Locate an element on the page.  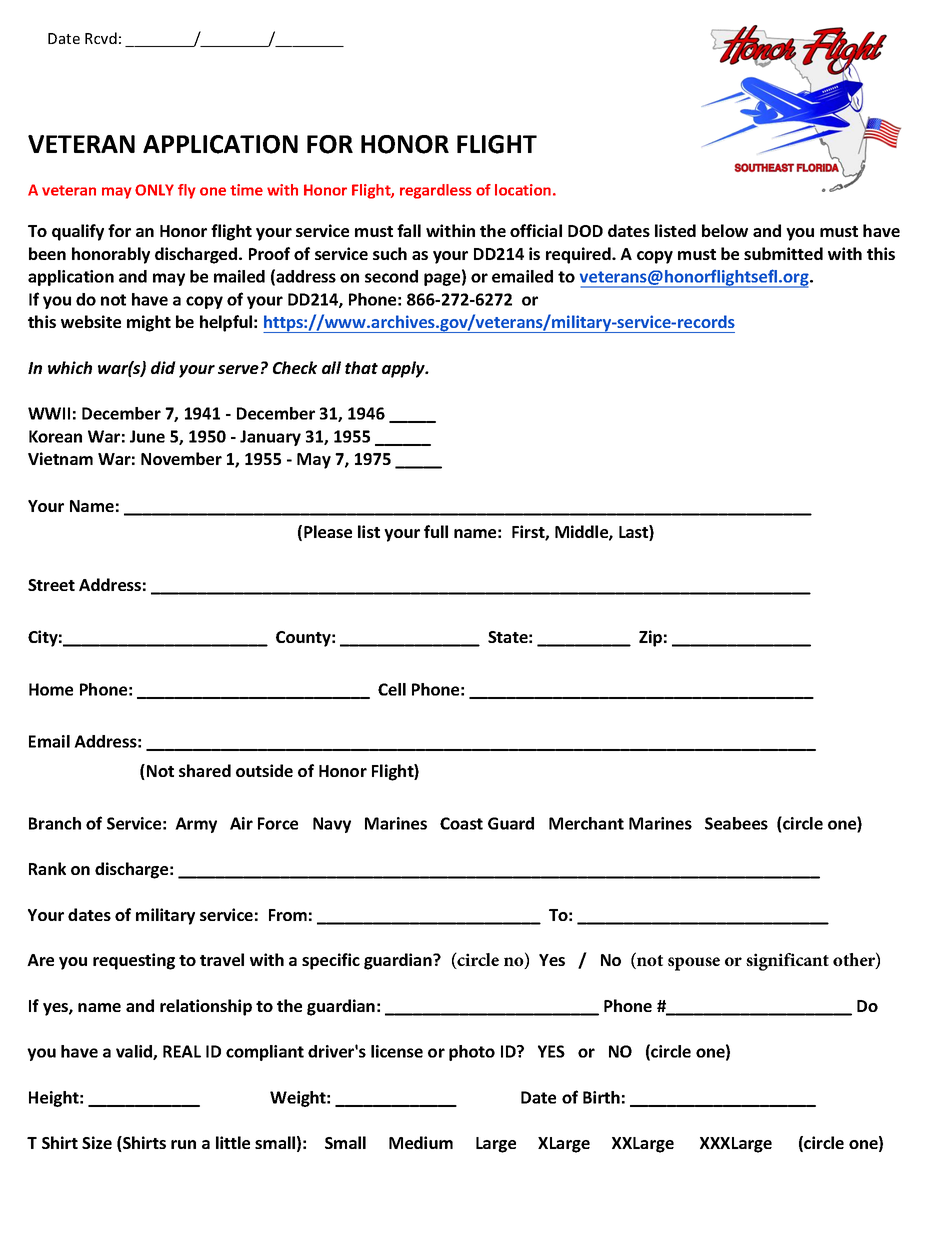
Home is located at coordinates (51, 689).
